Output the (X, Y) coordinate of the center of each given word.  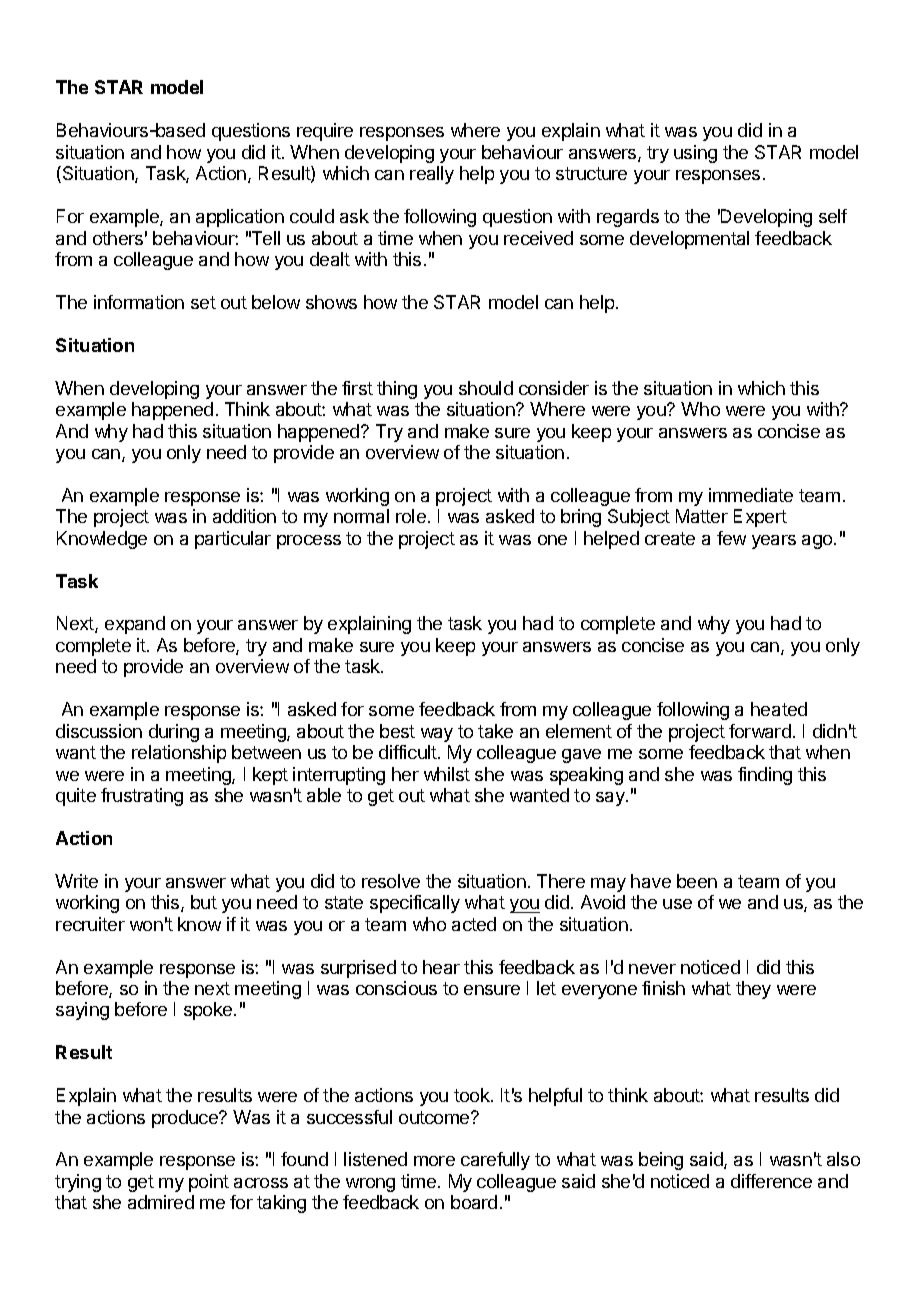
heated (779, 709)
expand (135, 625)
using (695, 154)
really (432, 175)
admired (161, 1202)
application (240, 218)
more (434, 1161)
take (495, 731)
